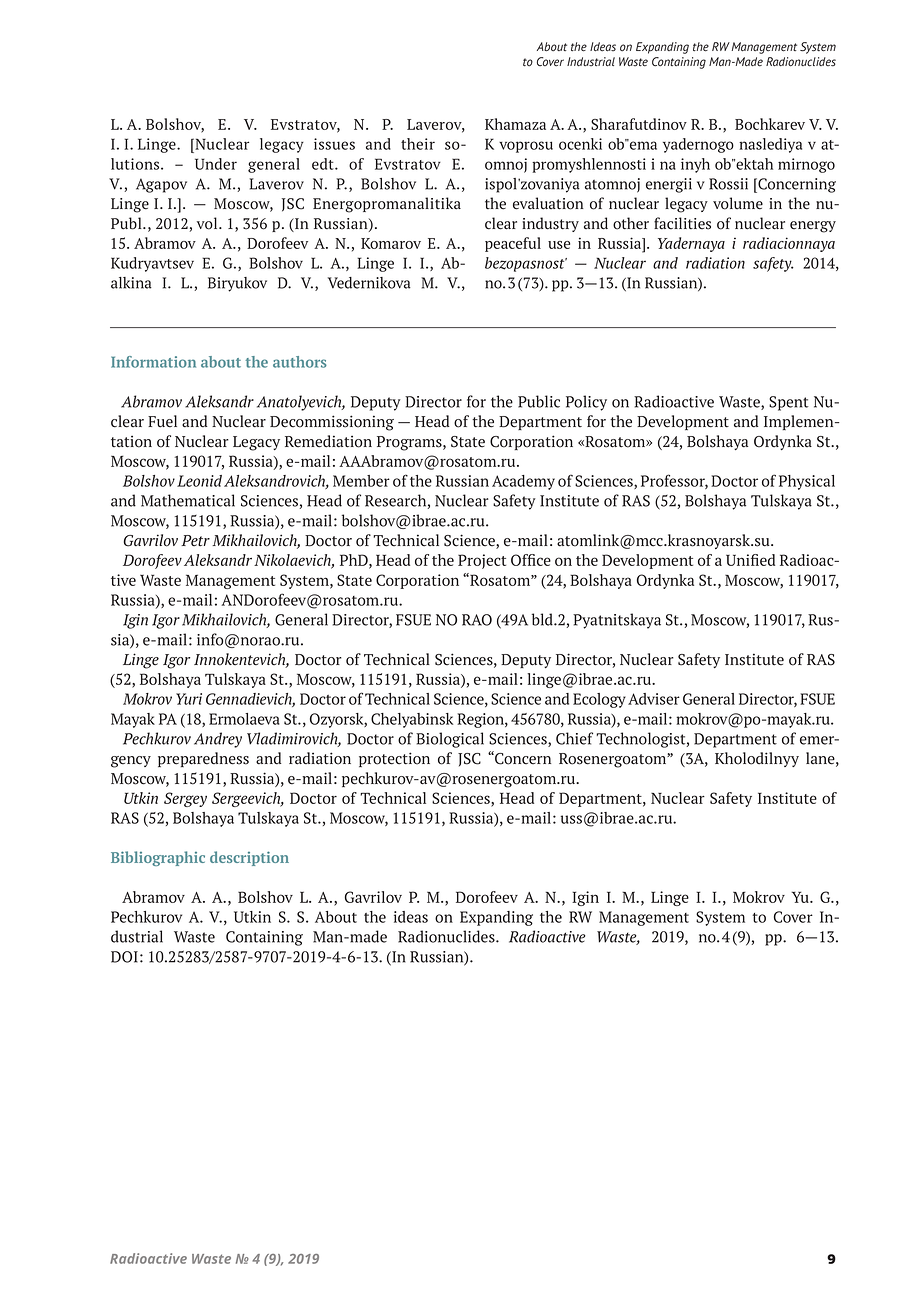  I want to click on Spent, so click(789, 403).
